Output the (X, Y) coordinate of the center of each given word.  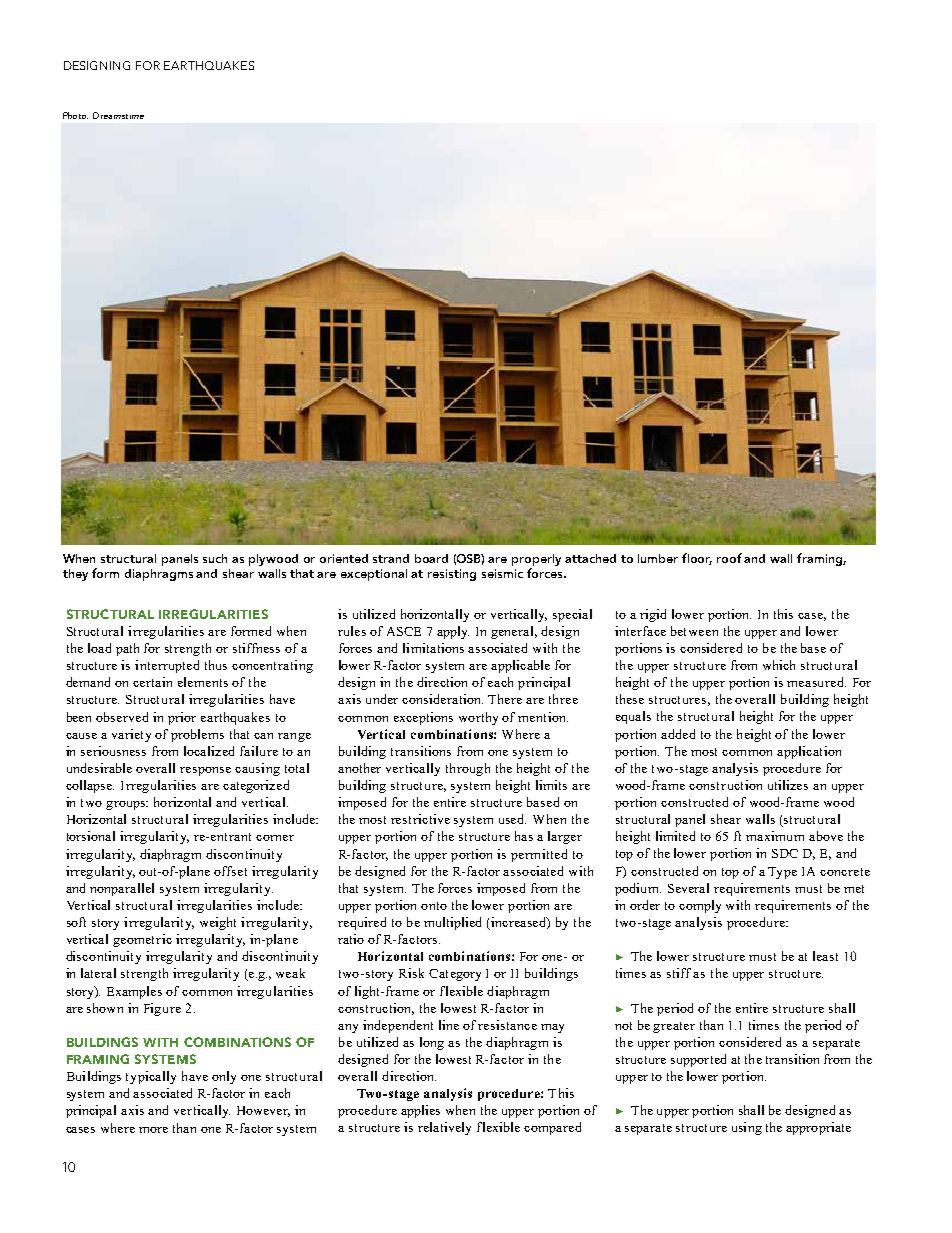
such (215, 558)
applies (420, 1111)
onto (434, 906)
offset (230, 871)
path (127, 649)
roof (729, 558)
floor (697, 559)
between (694, 631)
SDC (785, 853)
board (431, 558)
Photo (75, 115)
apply (453, 632)
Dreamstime (118, 115)
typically (151, 1077)
